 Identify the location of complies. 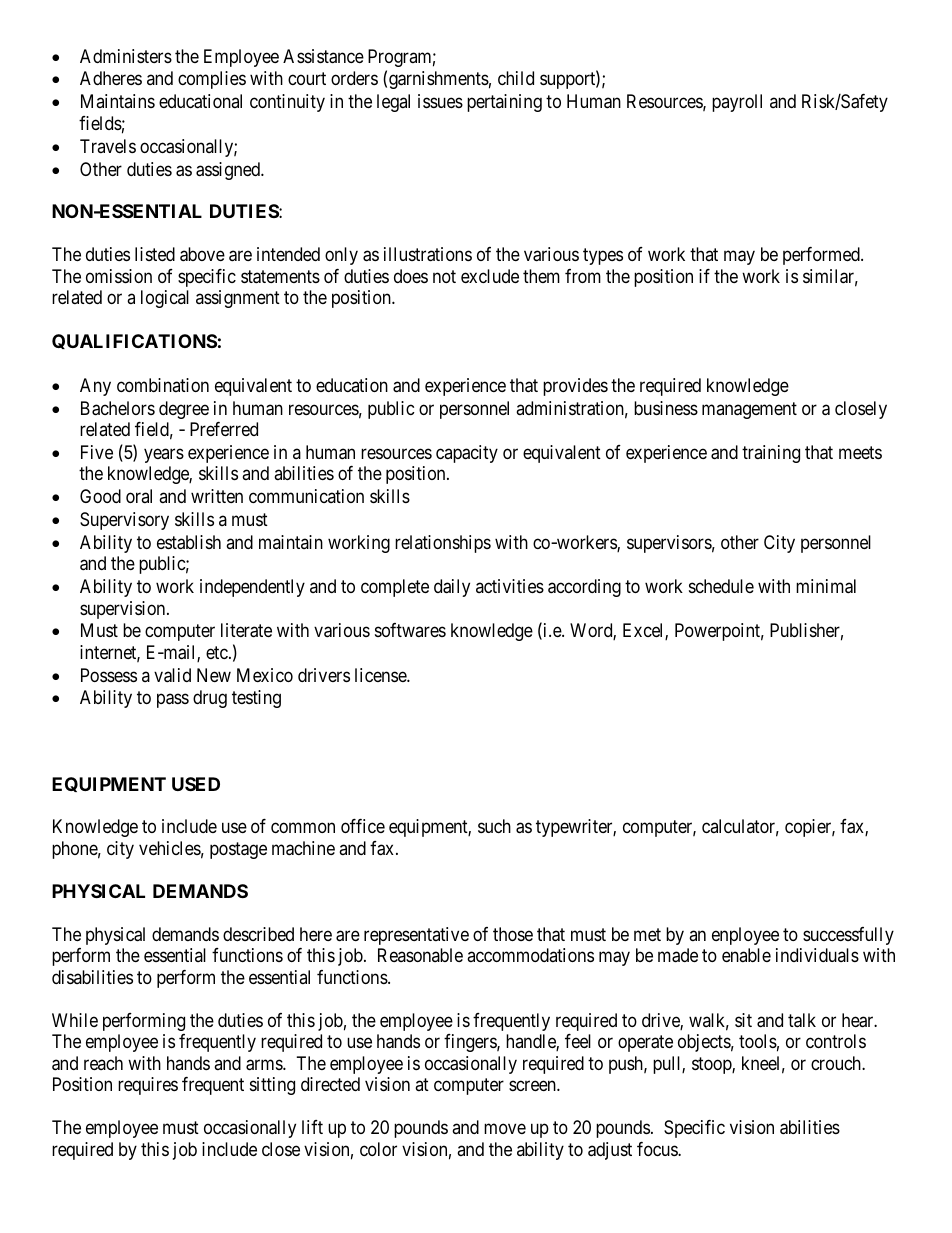
(212, 80).
